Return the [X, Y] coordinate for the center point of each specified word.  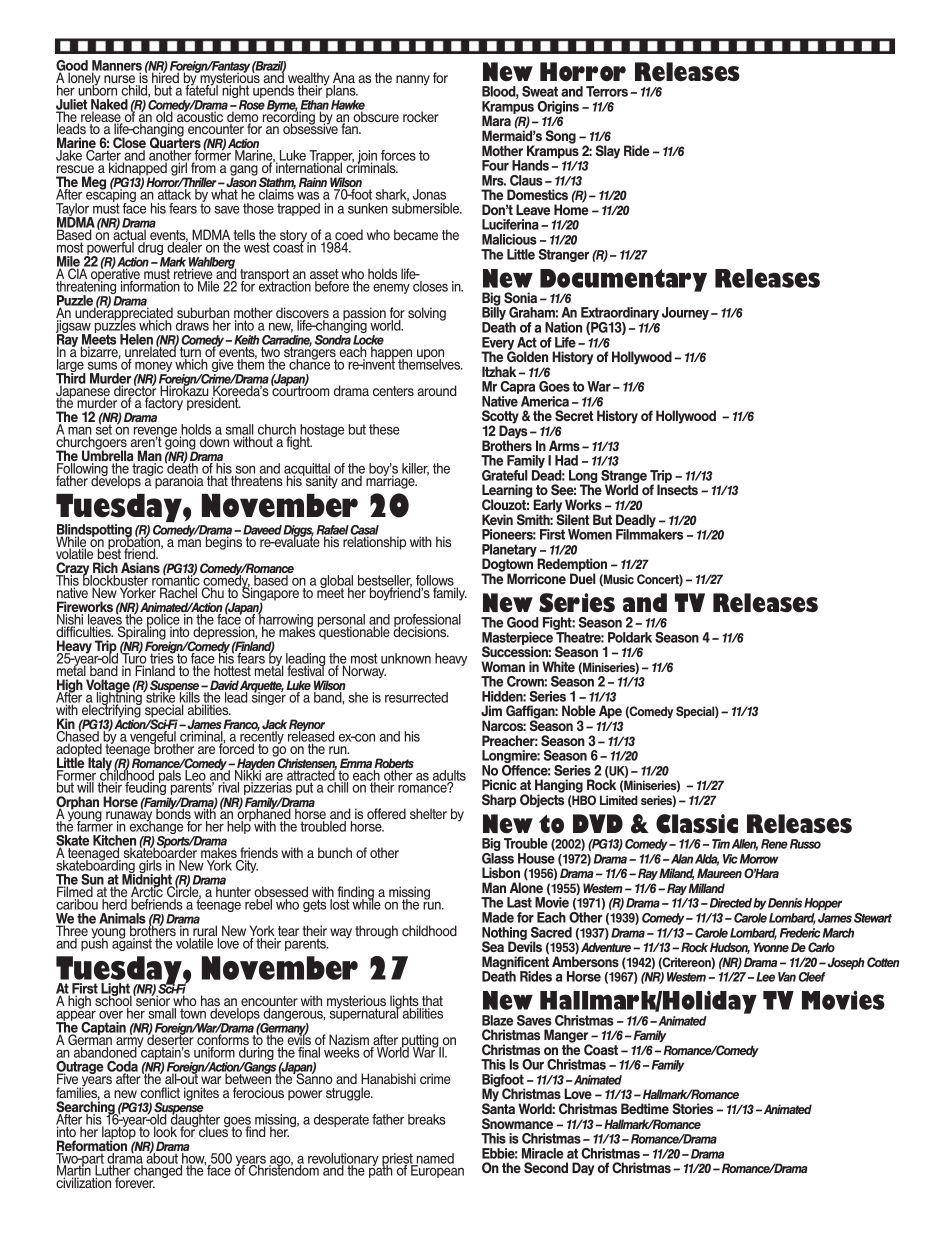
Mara [496, 120]
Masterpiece [517, 639]
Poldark [630, 637]
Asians [140, 569]
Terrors [607, 91]
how [193, 1159]
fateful [201, 89]
